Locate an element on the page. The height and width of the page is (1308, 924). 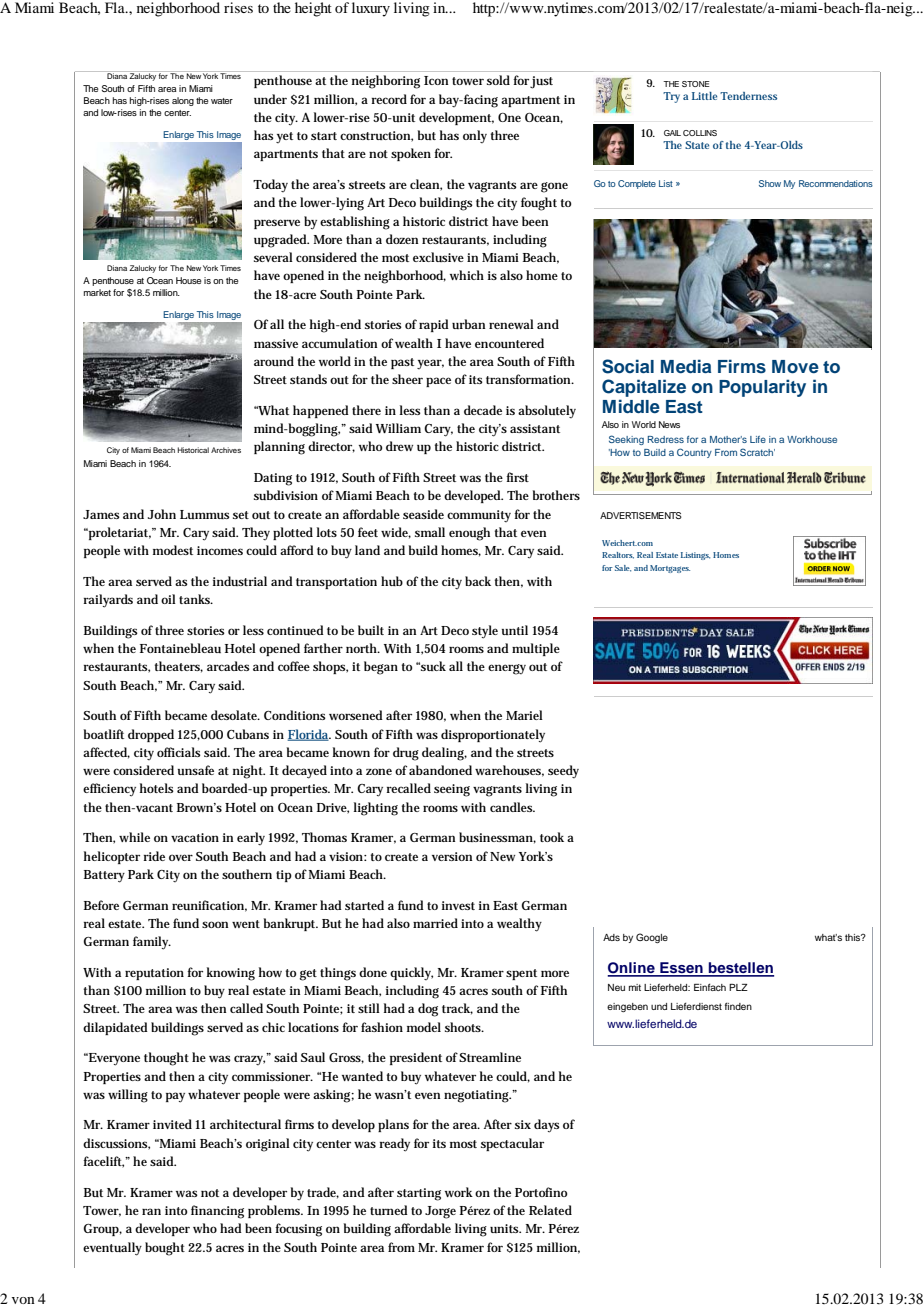
bought is located at coordinates (165, 1249).
